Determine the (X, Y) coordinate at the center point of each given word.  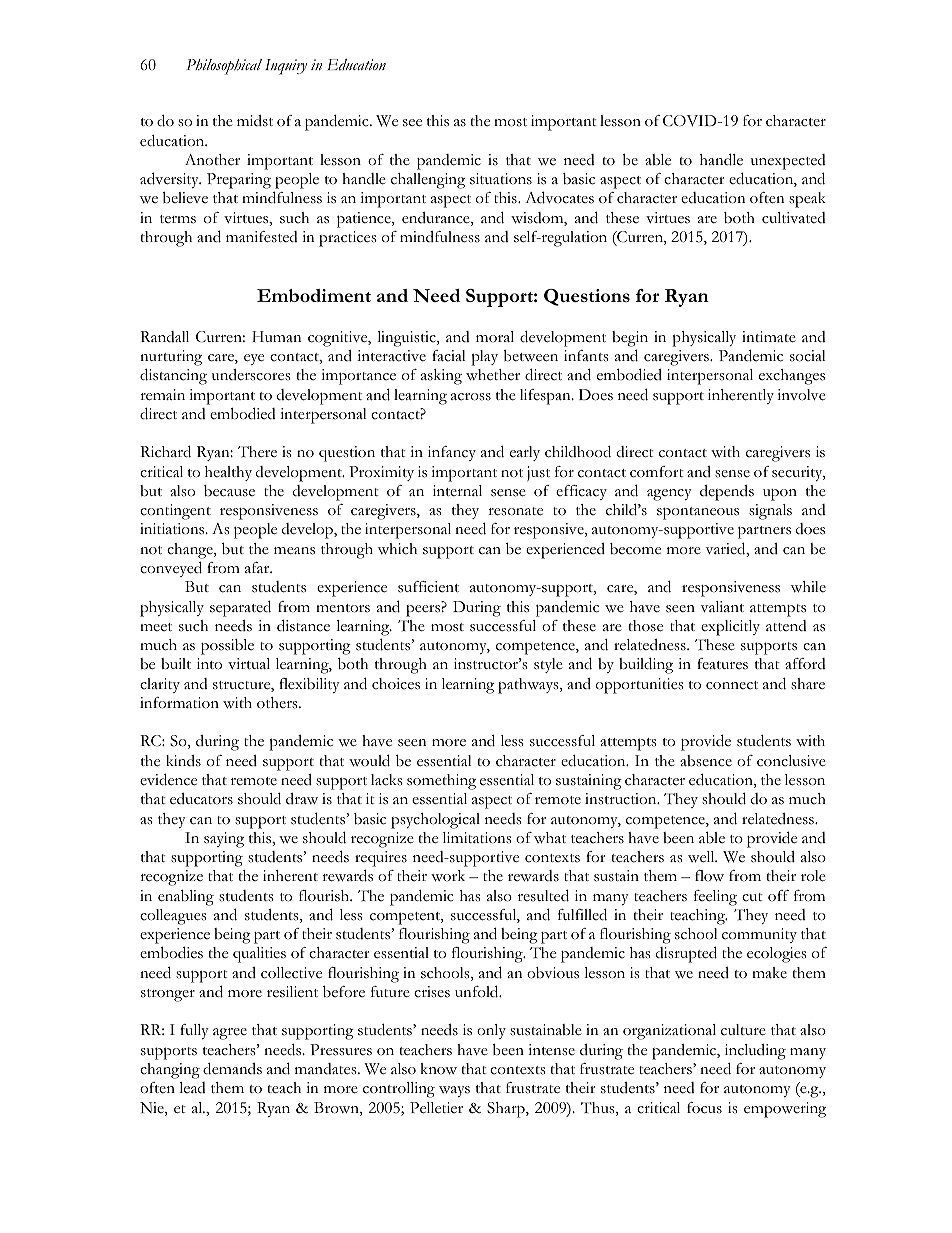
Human (277, 336)
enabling (186, 898)
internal (457, 490)
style (548, 665)
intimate (769, 337)
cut (752, 897)
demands (232, 1069)
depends (727, 493)
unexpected (788, 162)
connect (732, 685)
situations (501, 179)
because (229, 491)
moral (495, 336)
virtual (249, 663)
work (448, 876)
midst (255, 121)
